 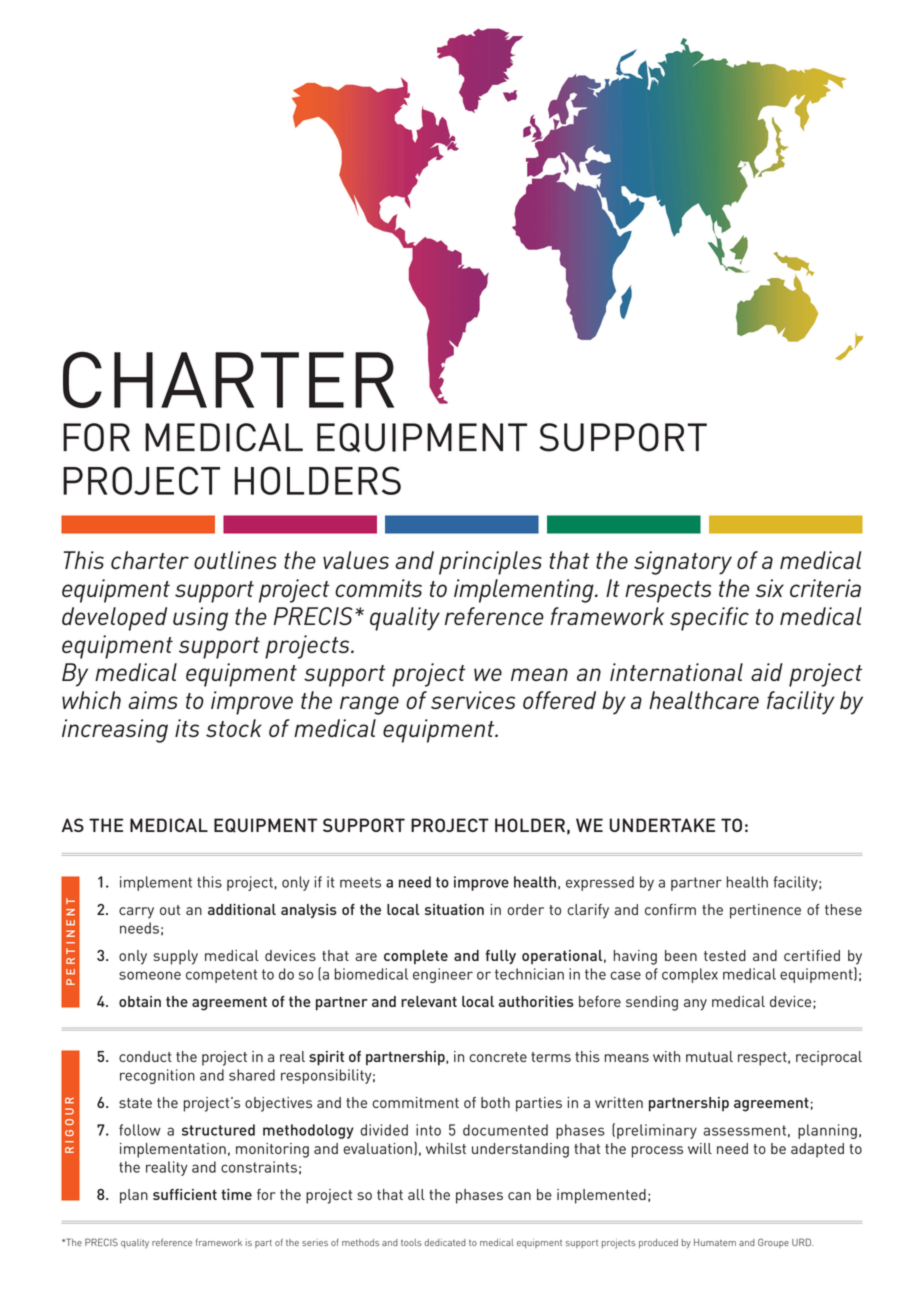 I want to click on outlines, so click(x=235, y=560).
